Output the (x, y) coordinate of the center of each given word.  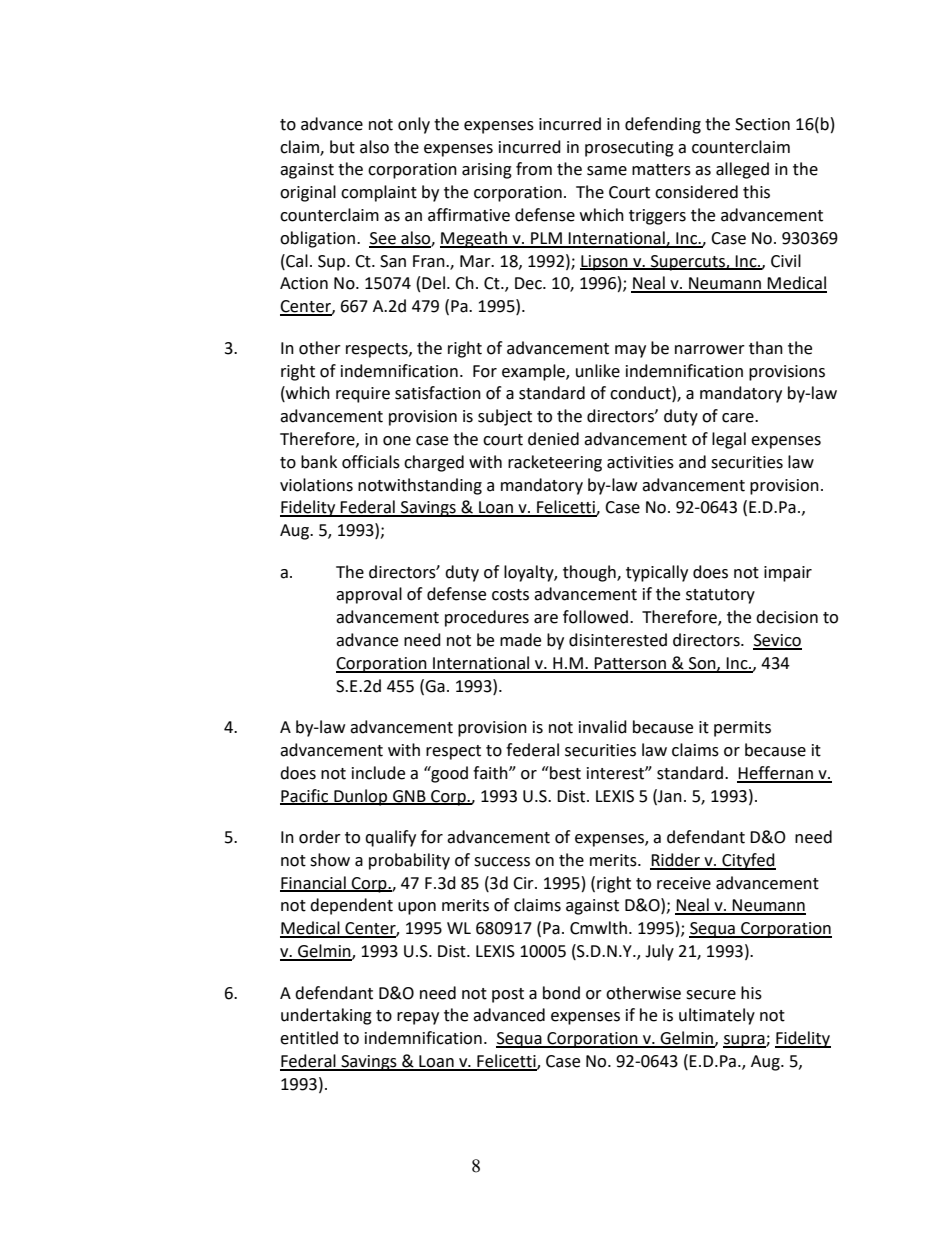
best (564, 773)
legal (729, 440)
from (534, 169)
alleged (742, 170)
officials (371, 462)
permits (742, 729)
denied (553, 439)
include (378, 773)
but (342, 147)
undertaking (326, 1016)
